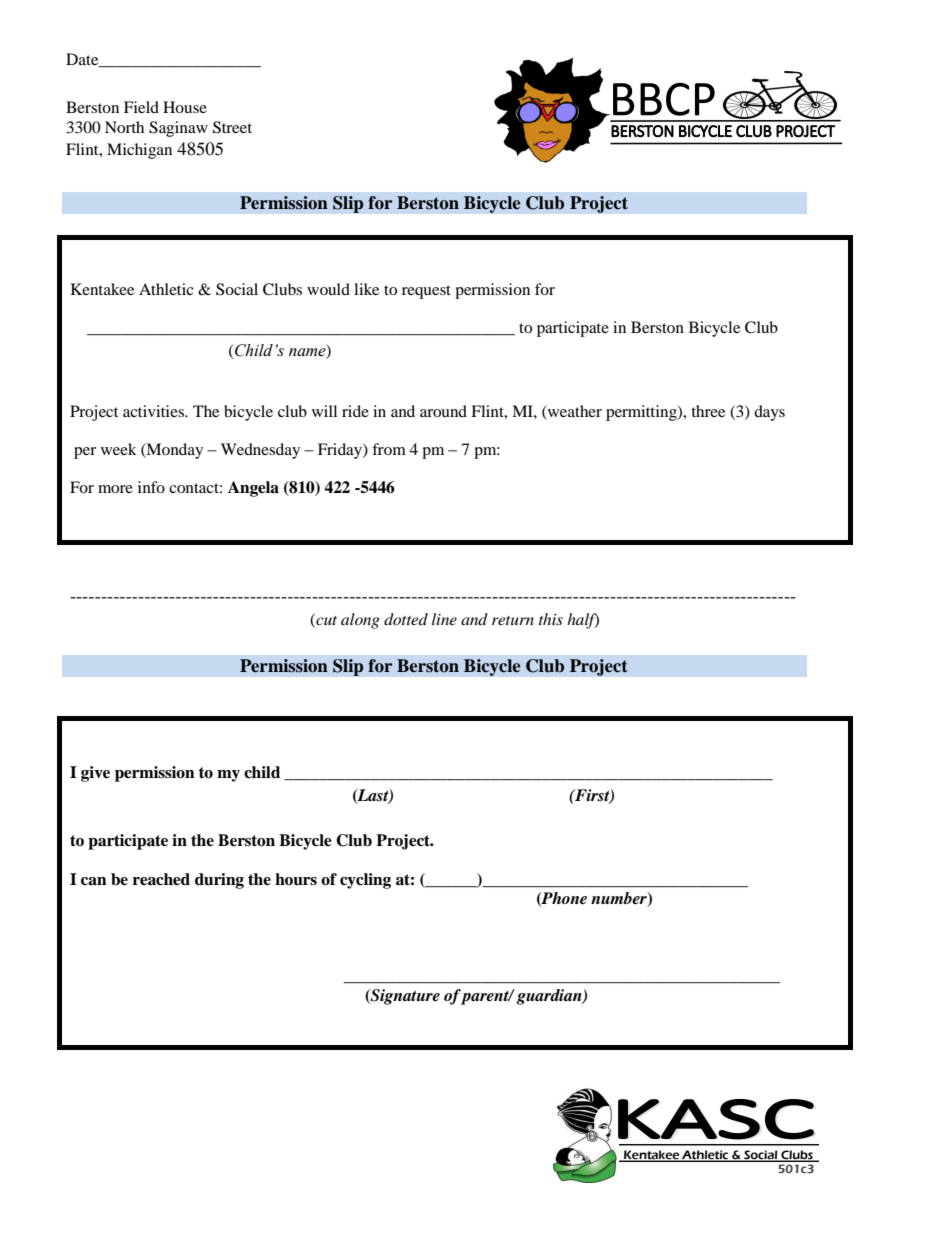 The height and width of the document is (1233, 952). What do you see at coordinates (550, 997) in the document?
I see `guardian` at bounding box center [550, 997].
